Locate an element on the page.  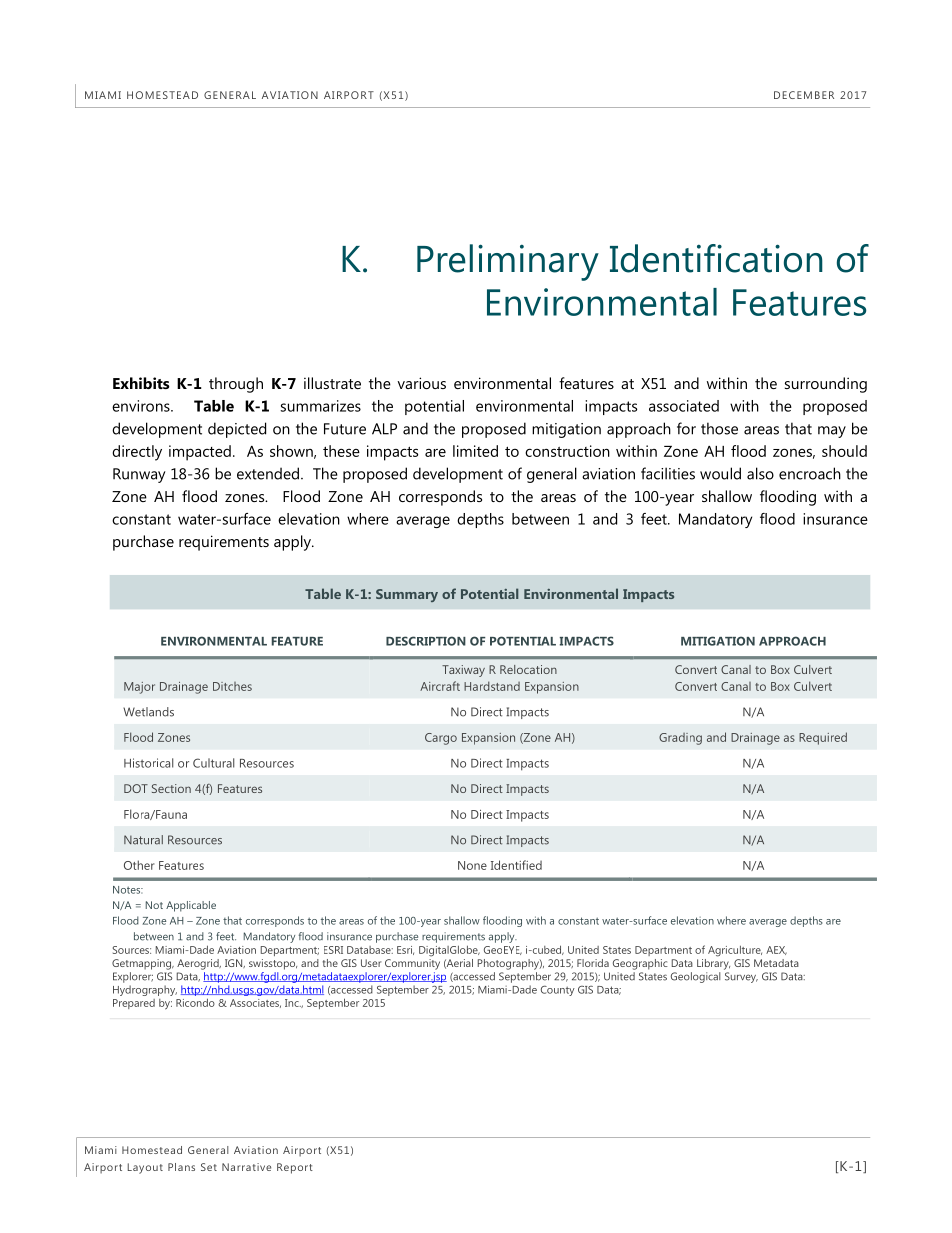
Preliminary is located at coordinates (508, 262).
